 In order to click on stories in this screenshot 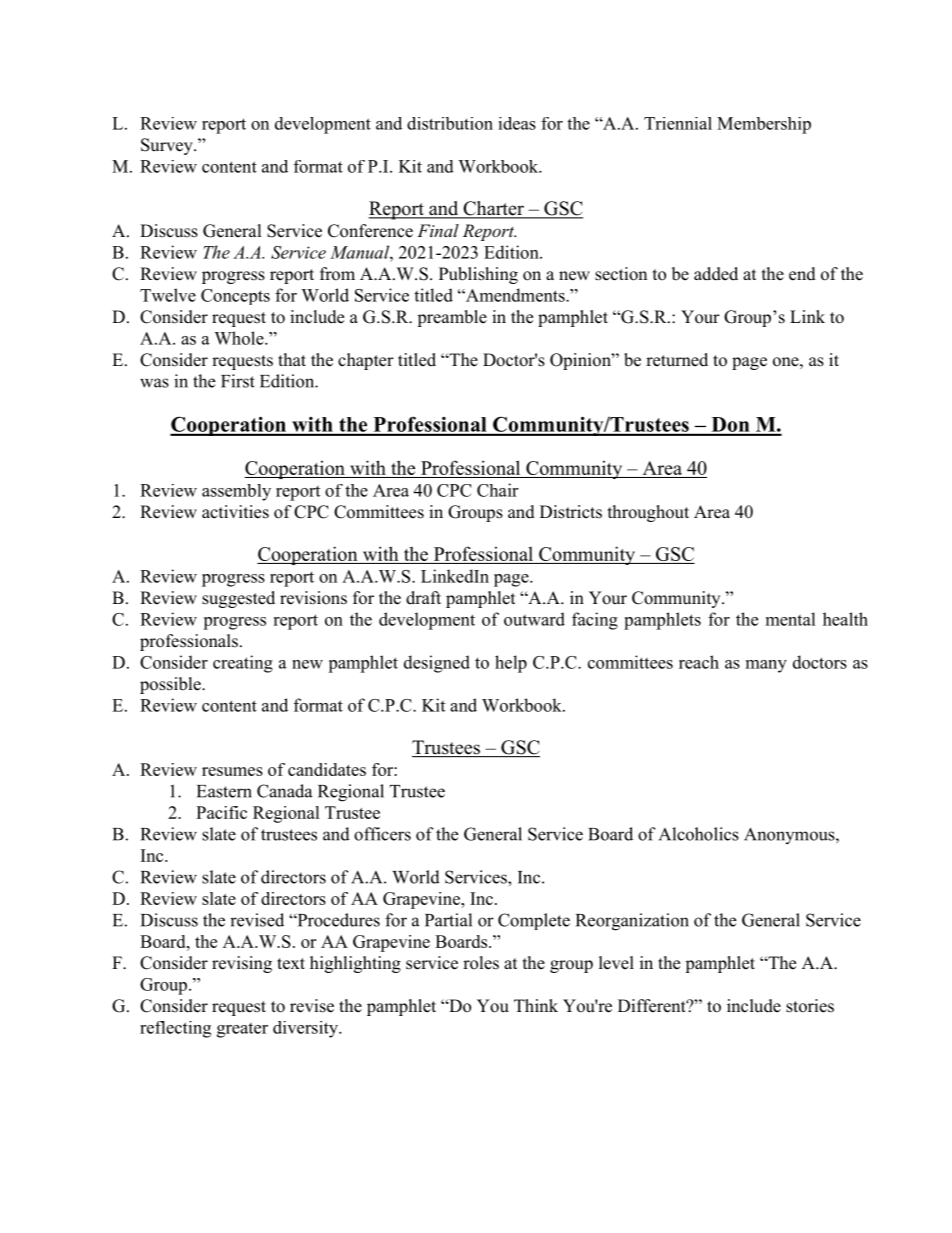, I will do `click(810, 1006)`.
